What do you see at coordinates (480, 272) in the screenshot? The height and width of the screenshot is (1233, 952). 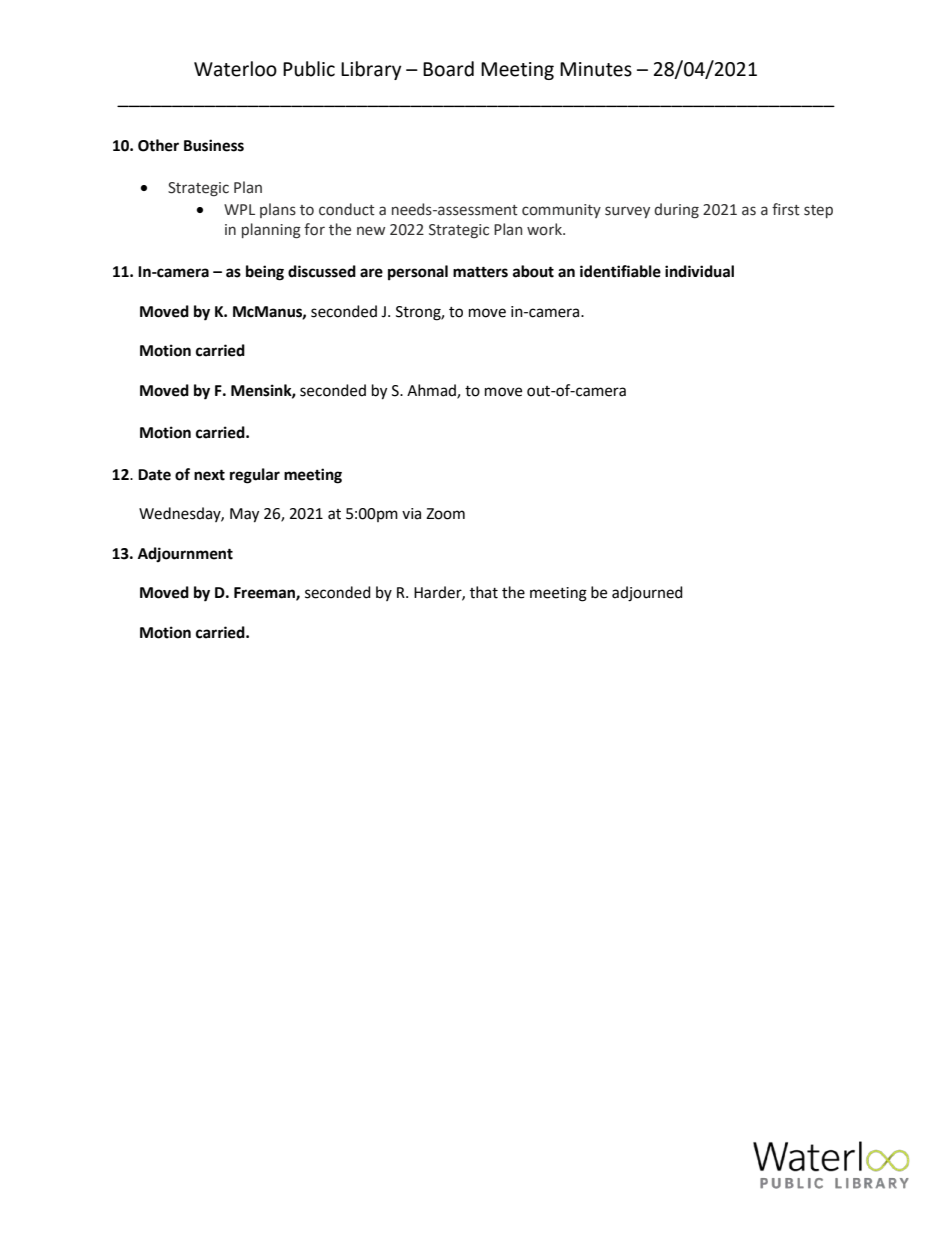 I see `matters` at bounding box center [480, 272].
